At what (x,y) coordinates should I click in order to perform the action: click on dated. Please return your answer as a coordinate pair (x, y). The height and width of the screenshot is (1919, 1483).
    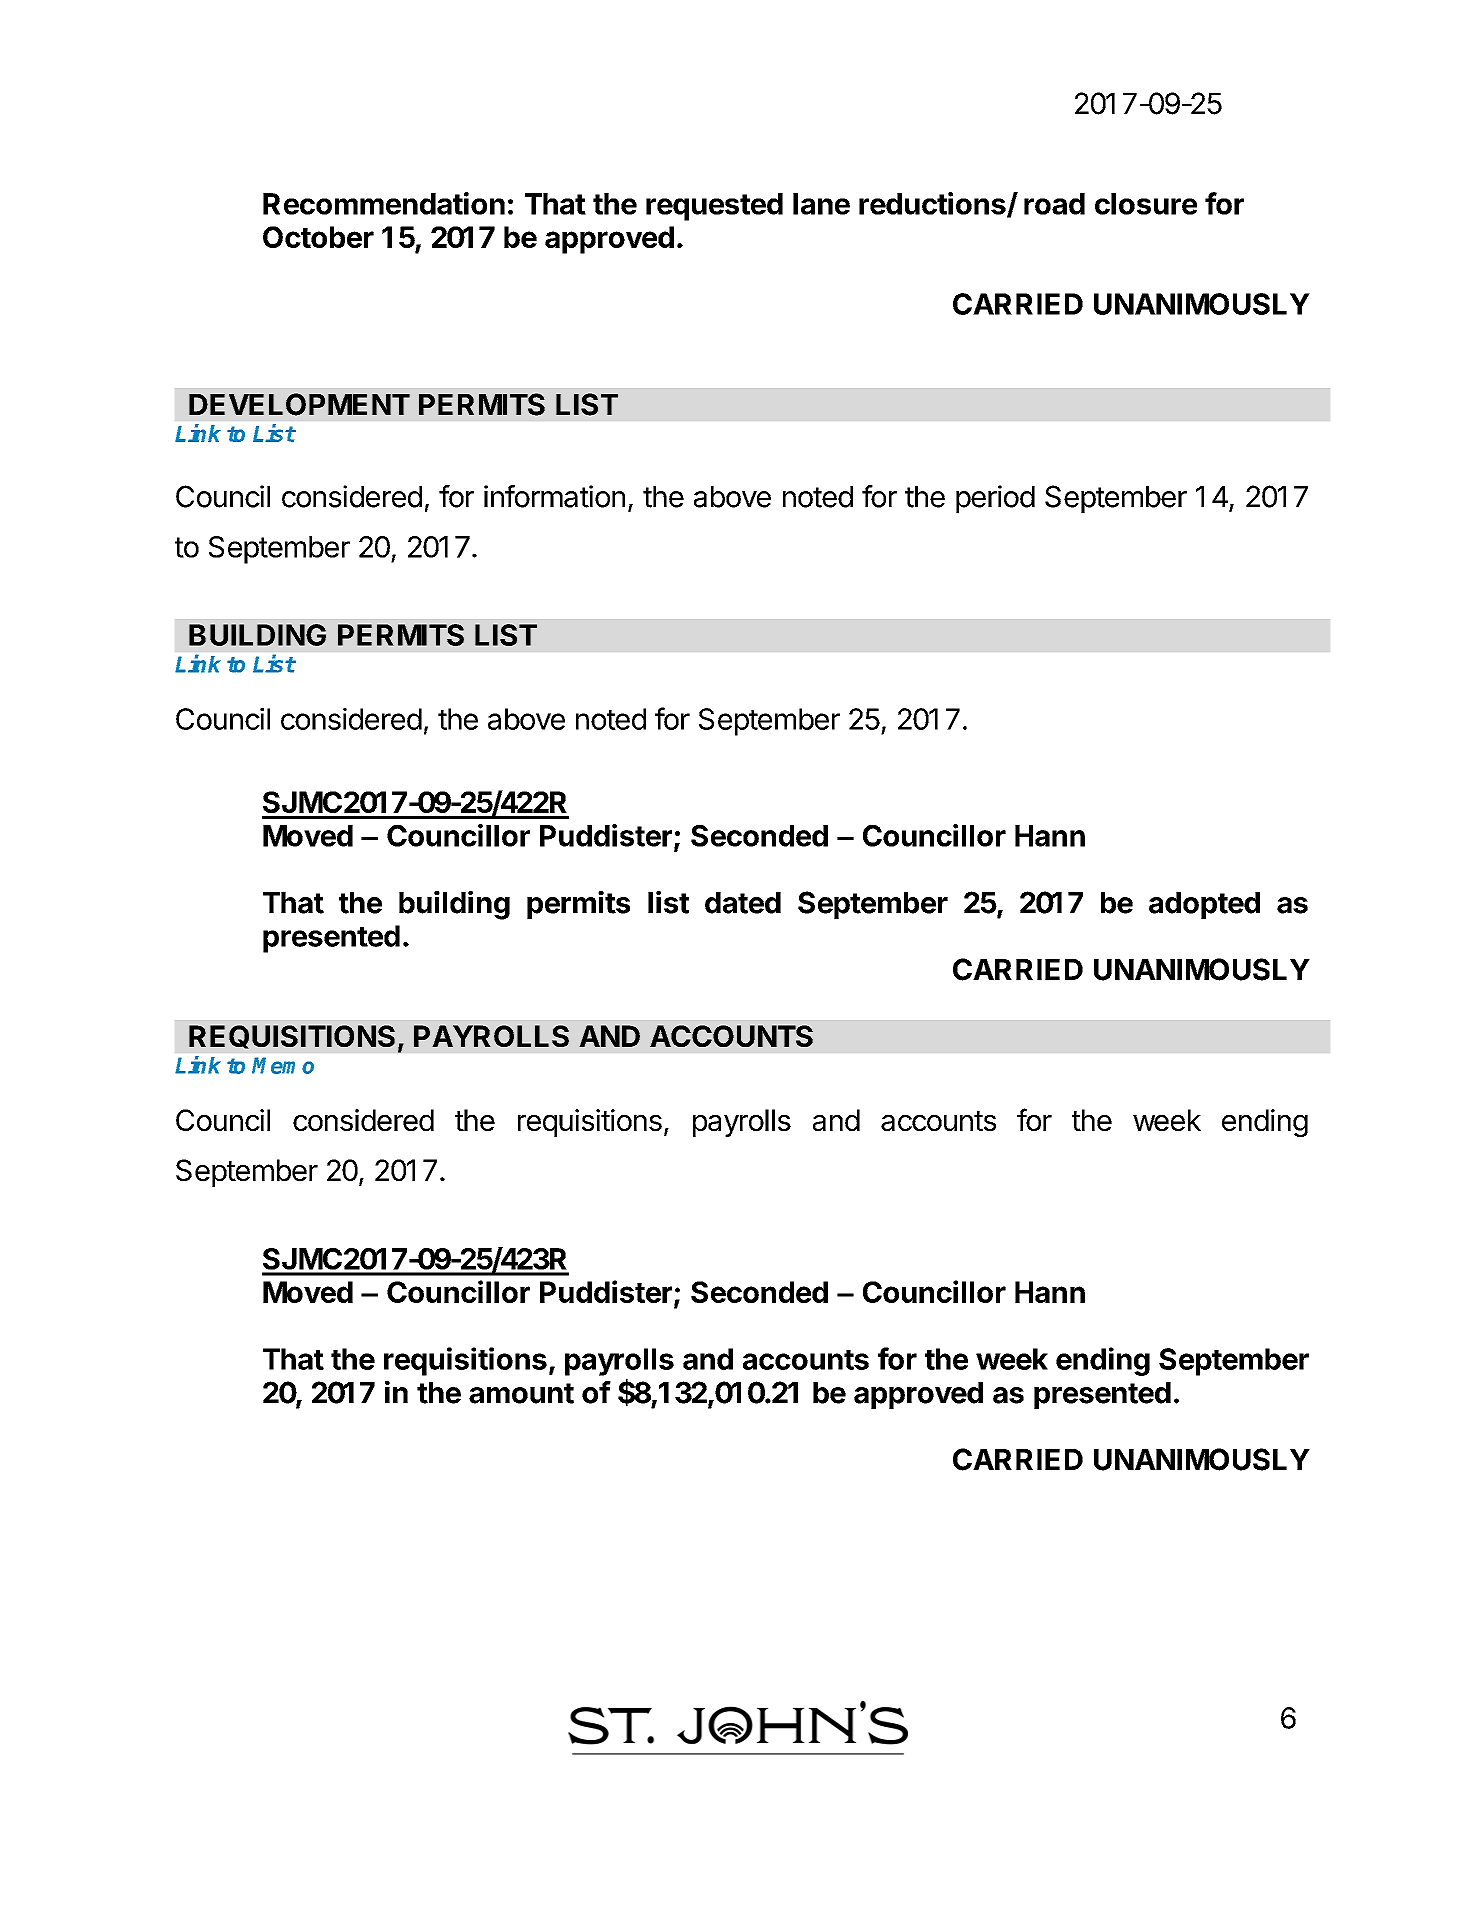
    Looking at the image, I should click on (743, 903).
